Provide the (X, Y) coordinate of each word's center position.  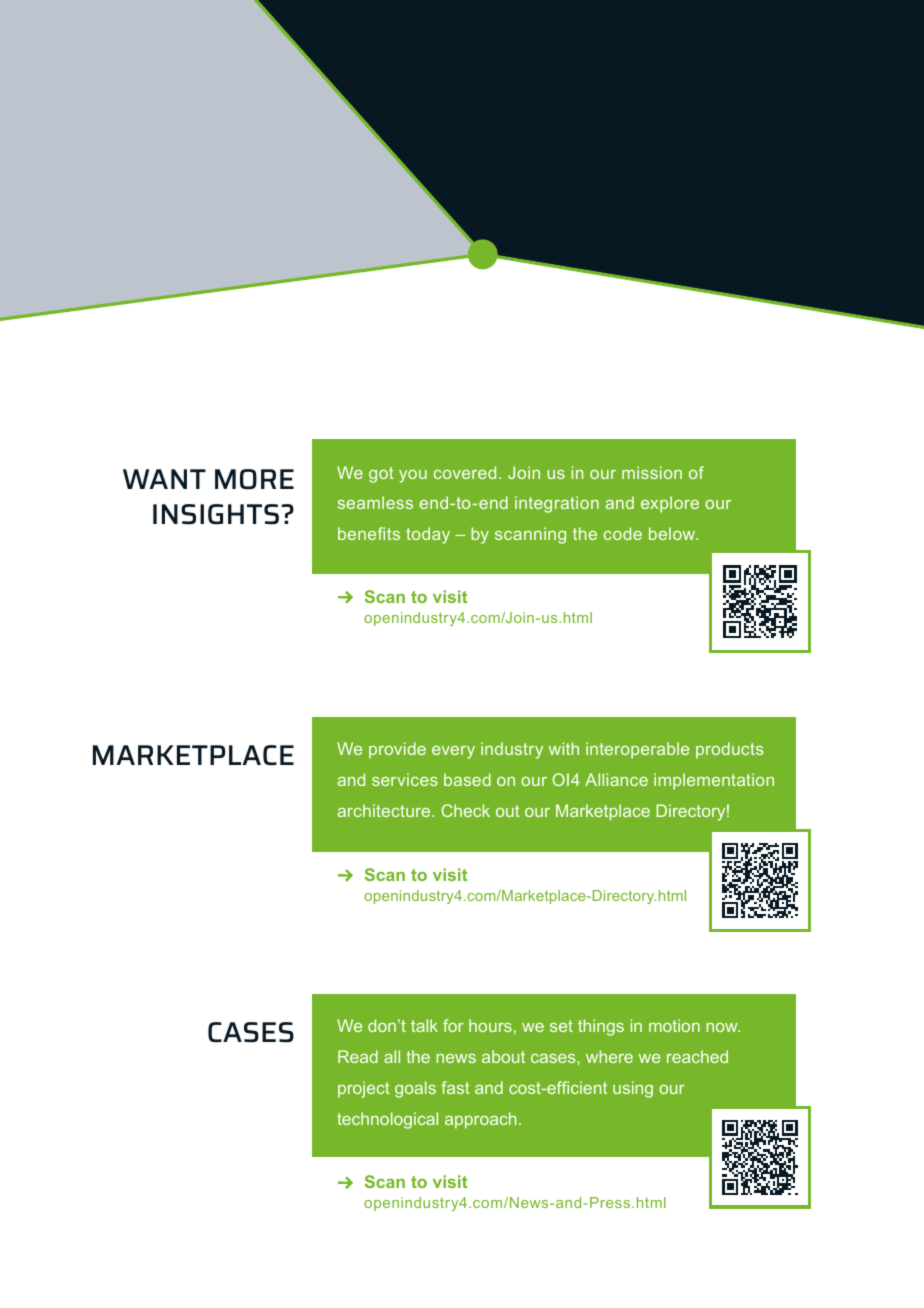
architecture (385, 810)
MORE (254, 479)
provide (397, 750)
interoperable (637, 750)
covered (465, 472)
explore (670, 504)
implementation (714, 781)
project (364, 1089)
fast (455, 1087)
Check (465, 810)
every (453, 752)
